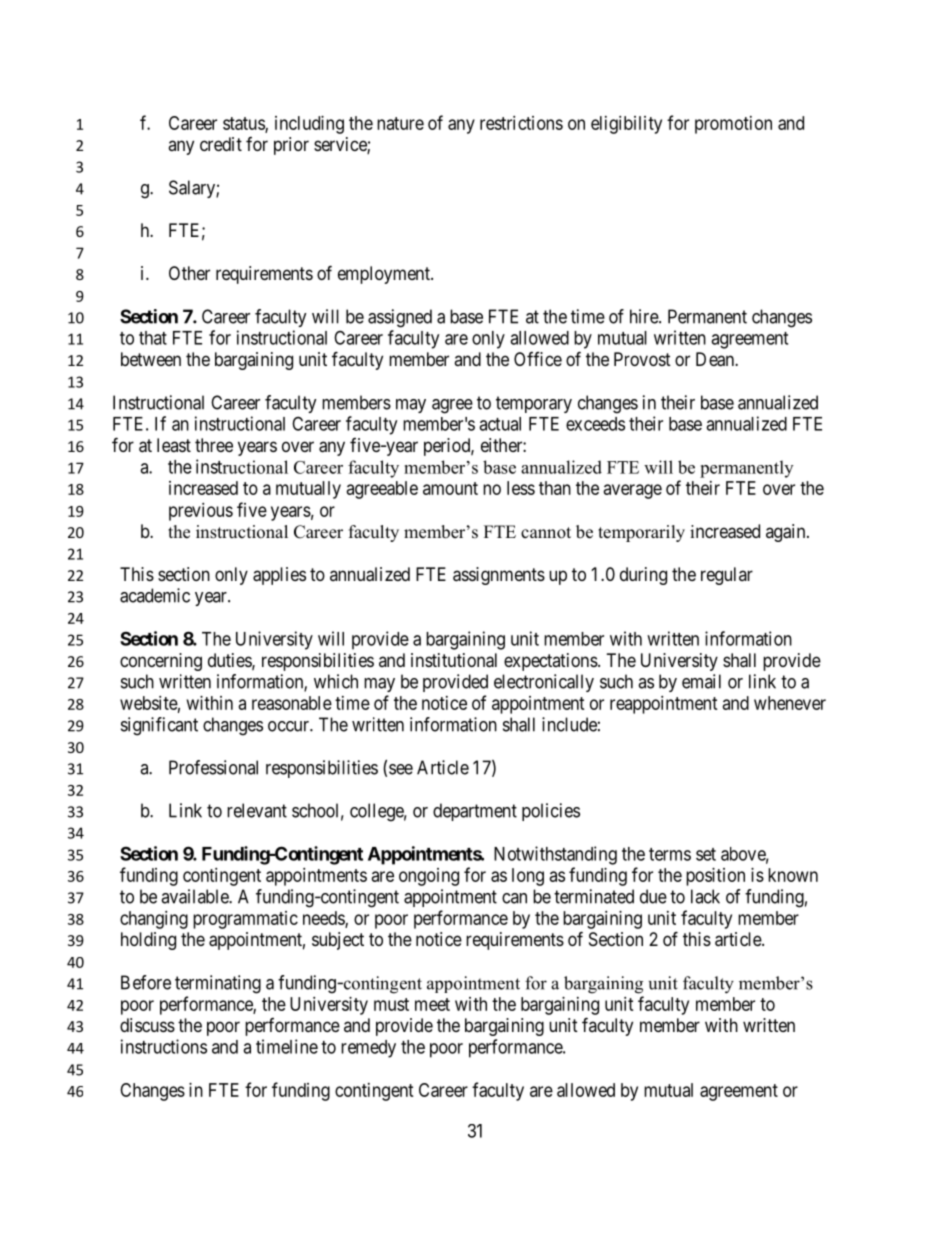 The image size is (952, 1233). What do you see at coordinates (645, 316) in the screenshot?
I see `hire` at bounding box center [645, 316].
